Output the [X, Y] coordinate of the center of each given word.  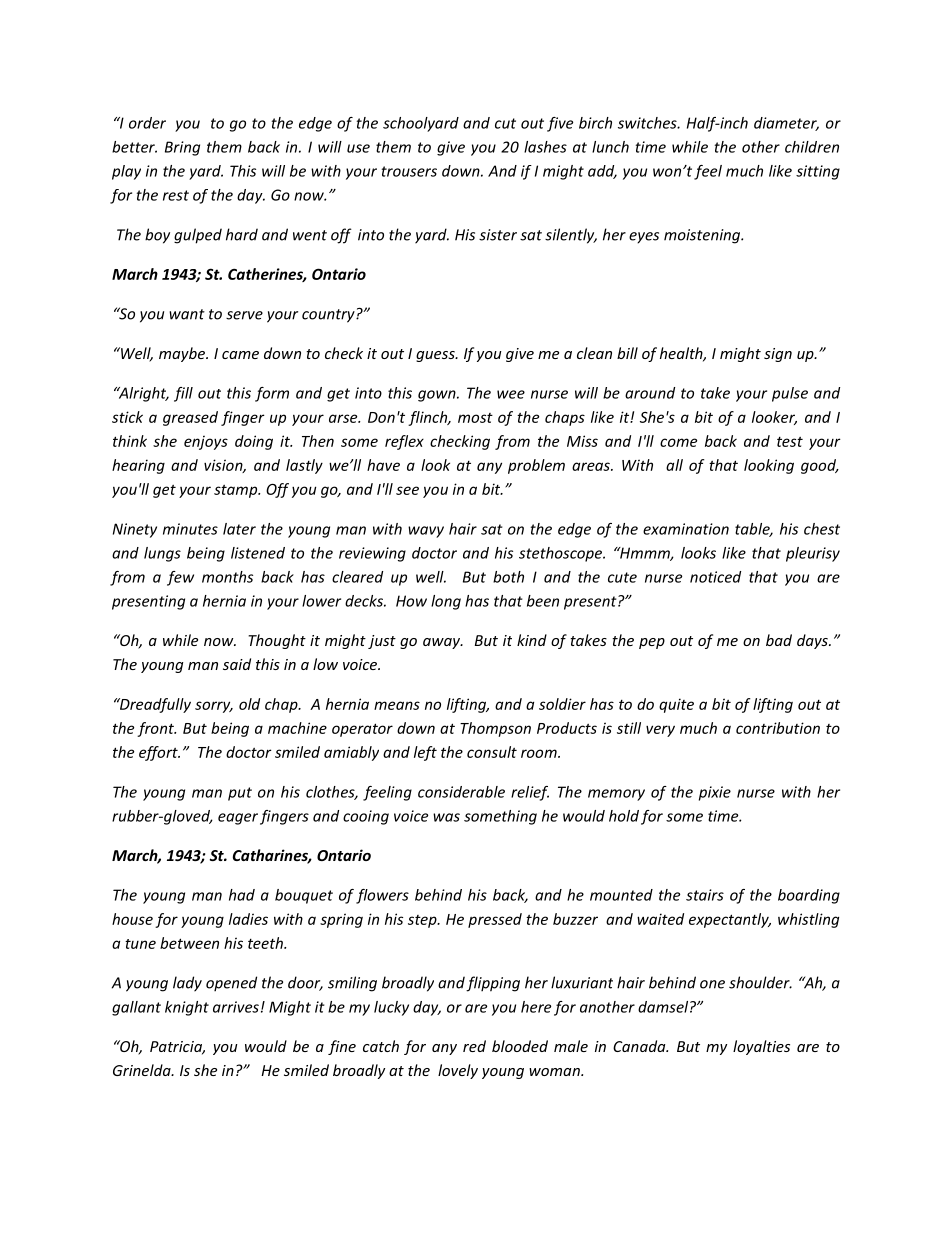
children [812, 147]
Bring [182, 148]
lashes [545, 147]
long [446, 602]
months [227, 577]
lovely [458, 1071]
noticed [715, 577]
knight [187, 1008]
